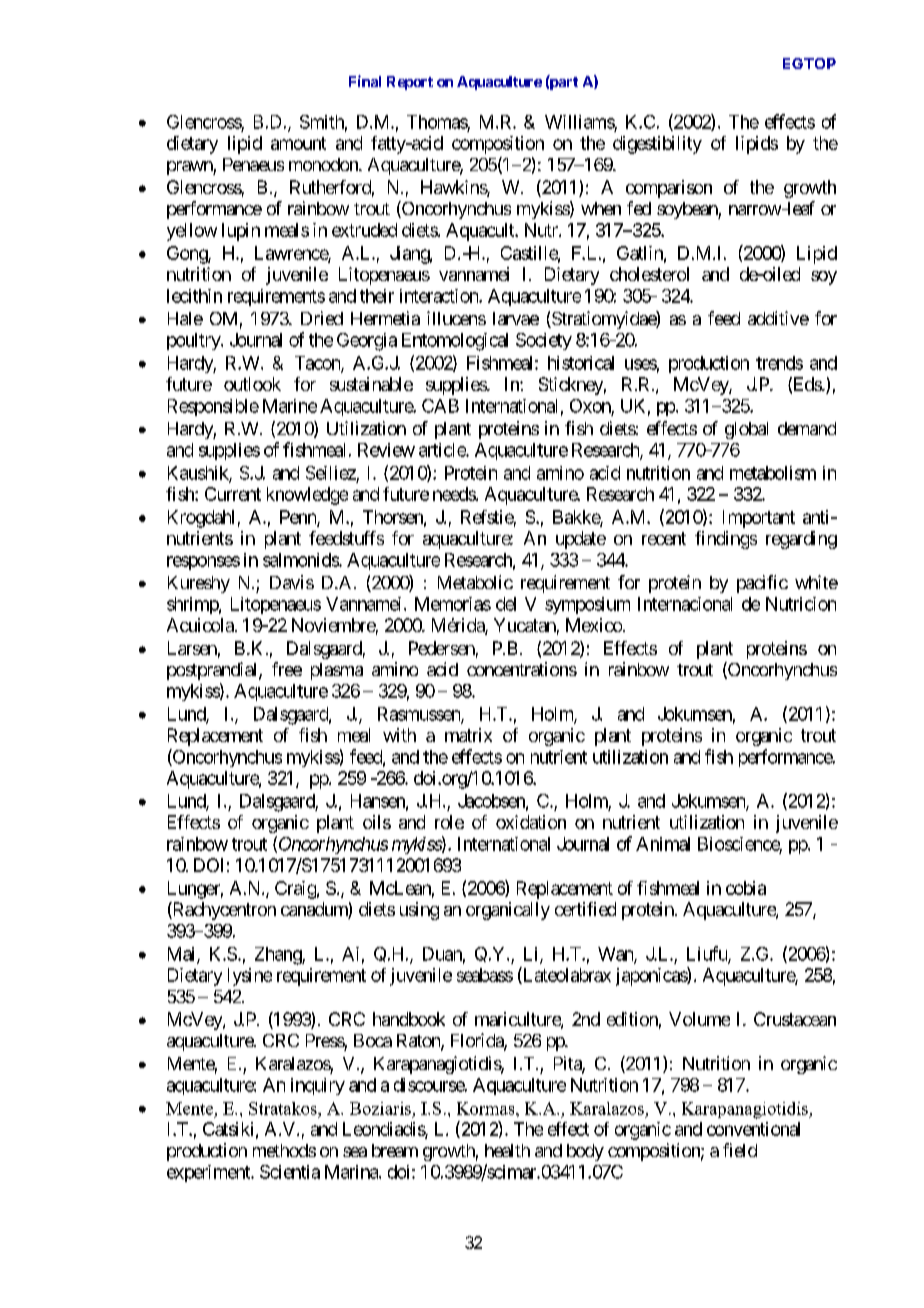  What do you see at coordinates (298, 143) in the image?
I see `amount` at bounding box center [298, 143].
